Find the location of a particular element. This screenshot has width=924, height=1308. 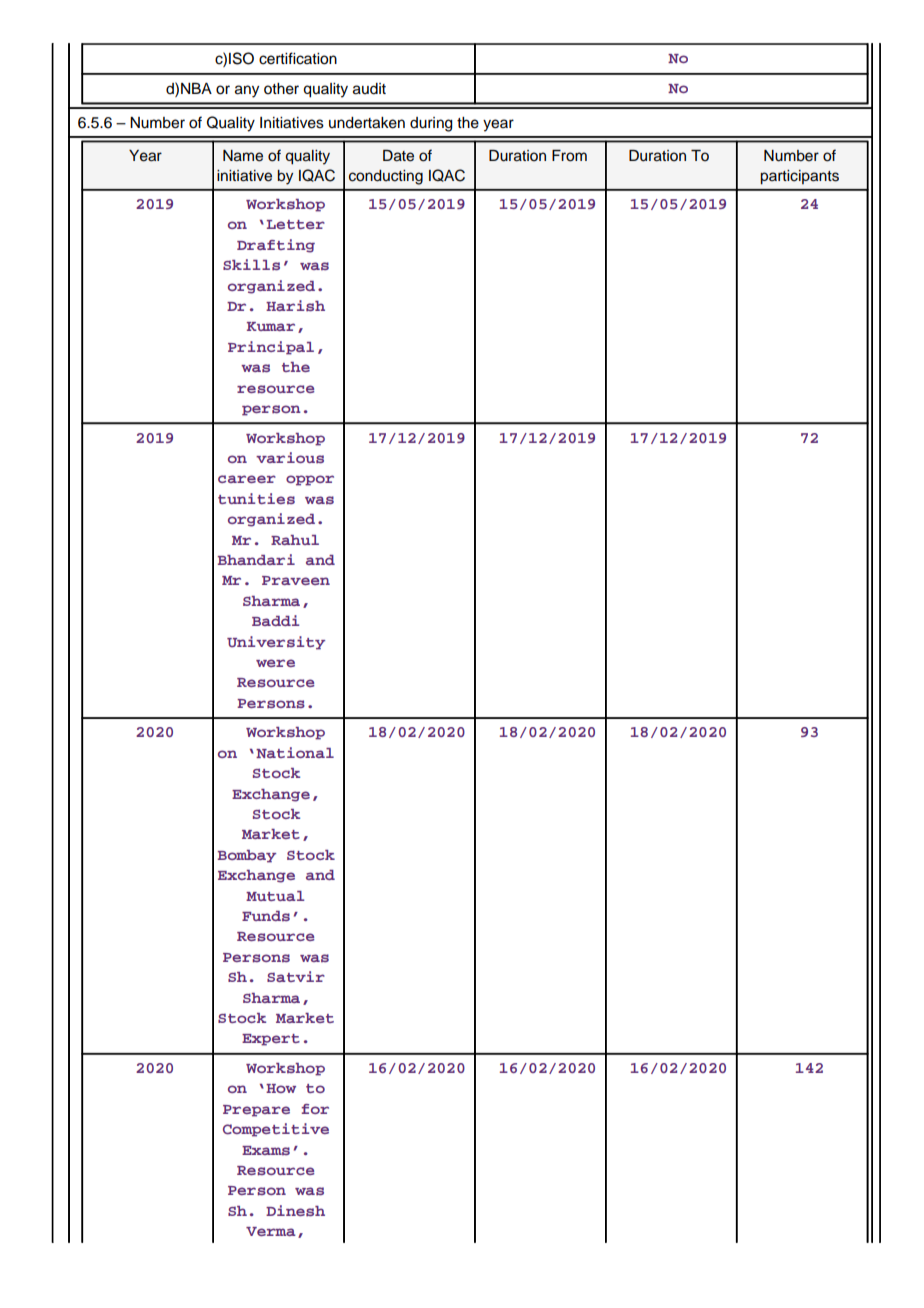

were is located at coordinates (275, 663).
